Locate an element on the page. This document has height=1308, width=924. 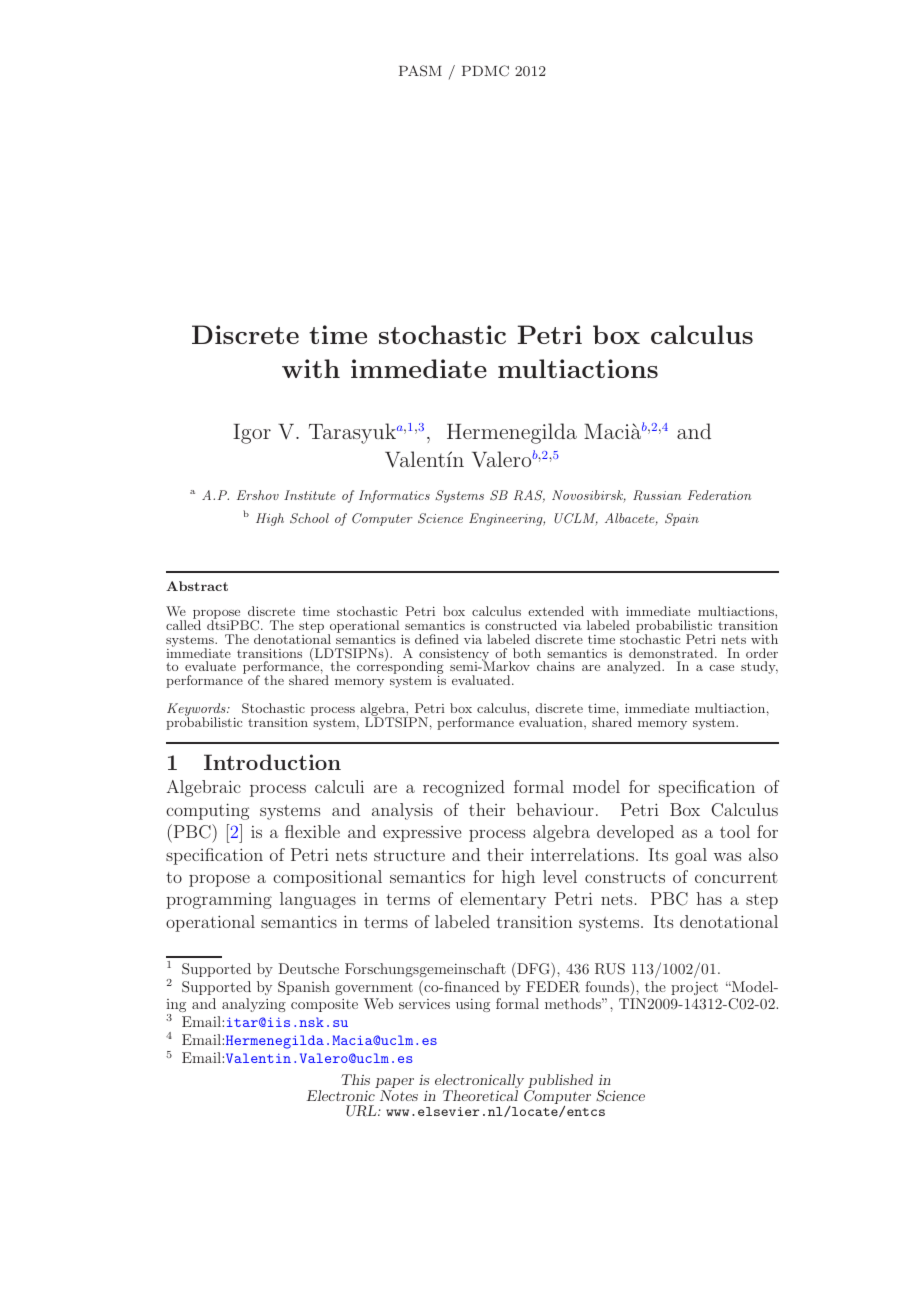
consistency is located at coordinates (454, 656).
